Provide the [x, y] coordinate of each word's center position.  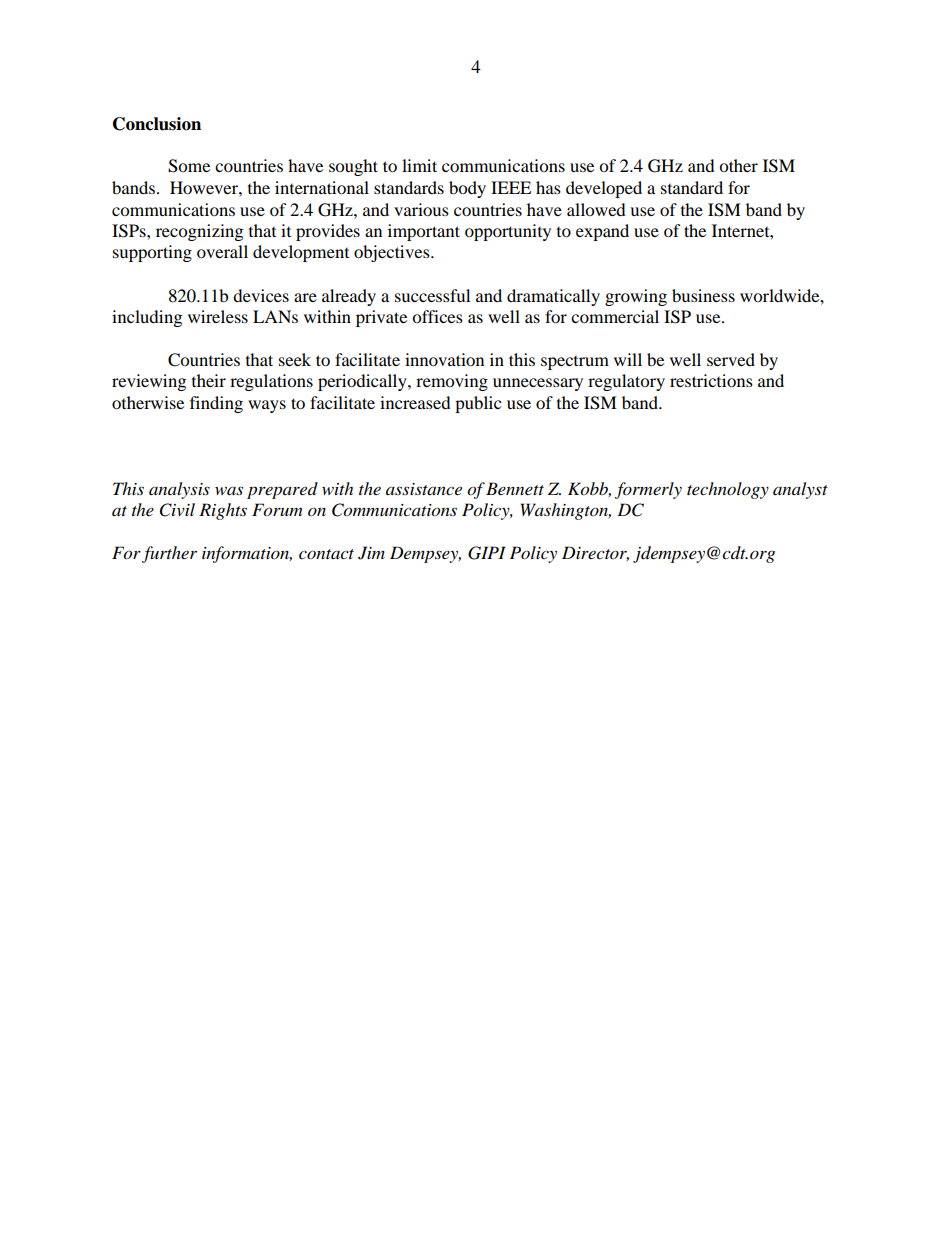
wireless [218, 316]
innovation [444, 359]
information [247, 554]
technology [728, 490]
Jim [371, 553]
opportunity [508, 232]
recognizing [199, 232]
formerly [648, 490]
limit [419, 165]
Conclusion [157, 124]
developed [604, 189]
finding [216, 404]
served [731, 359]
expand [602, 232]
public [478, 404]
